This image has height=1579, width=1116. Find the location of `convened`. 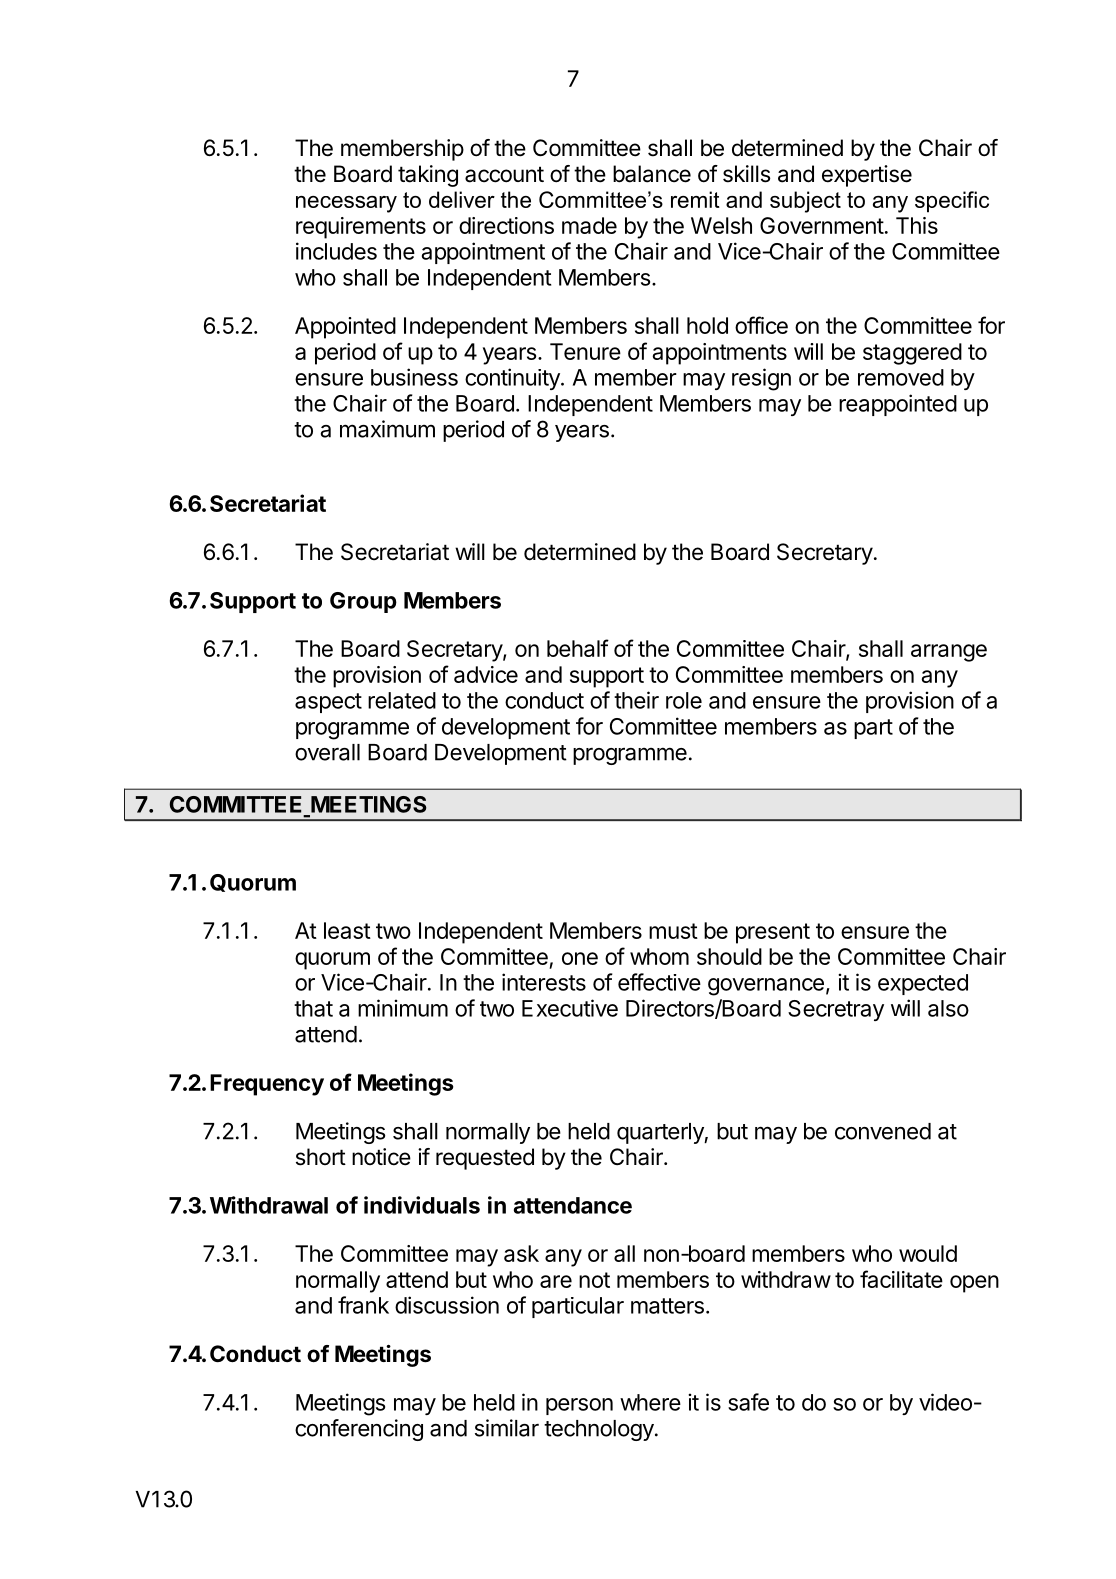

convened is located at coordinates (883, 1131).
